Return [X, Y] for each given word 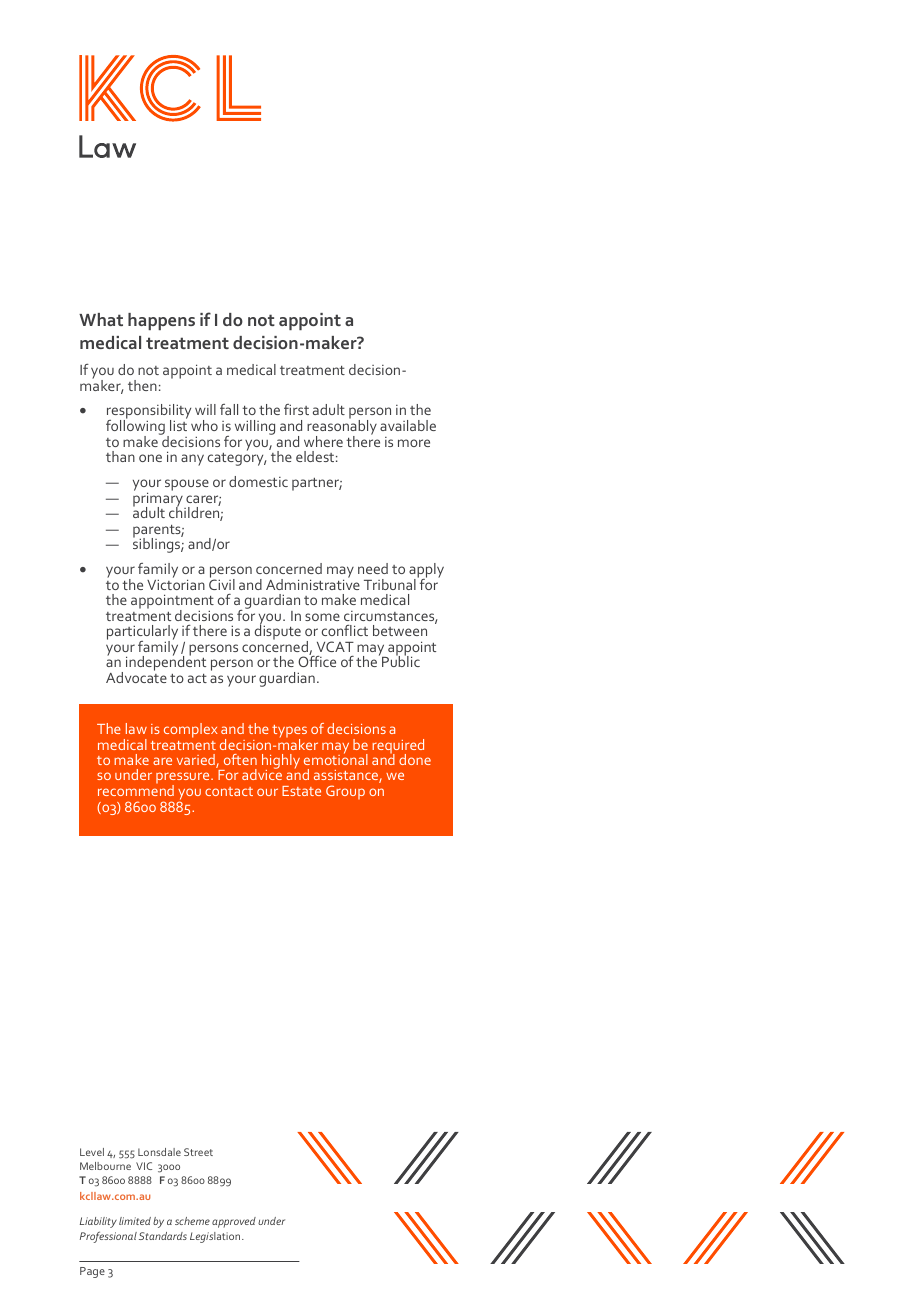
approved [234, 1222]
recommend [136, 789]
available [408, 425]
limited [135, 1221]
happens [161, 321]
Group [345, 792]
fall [229, 409]
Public [401, 660]
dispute [278, 631]
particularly [142, 634]
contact [229, 791]
